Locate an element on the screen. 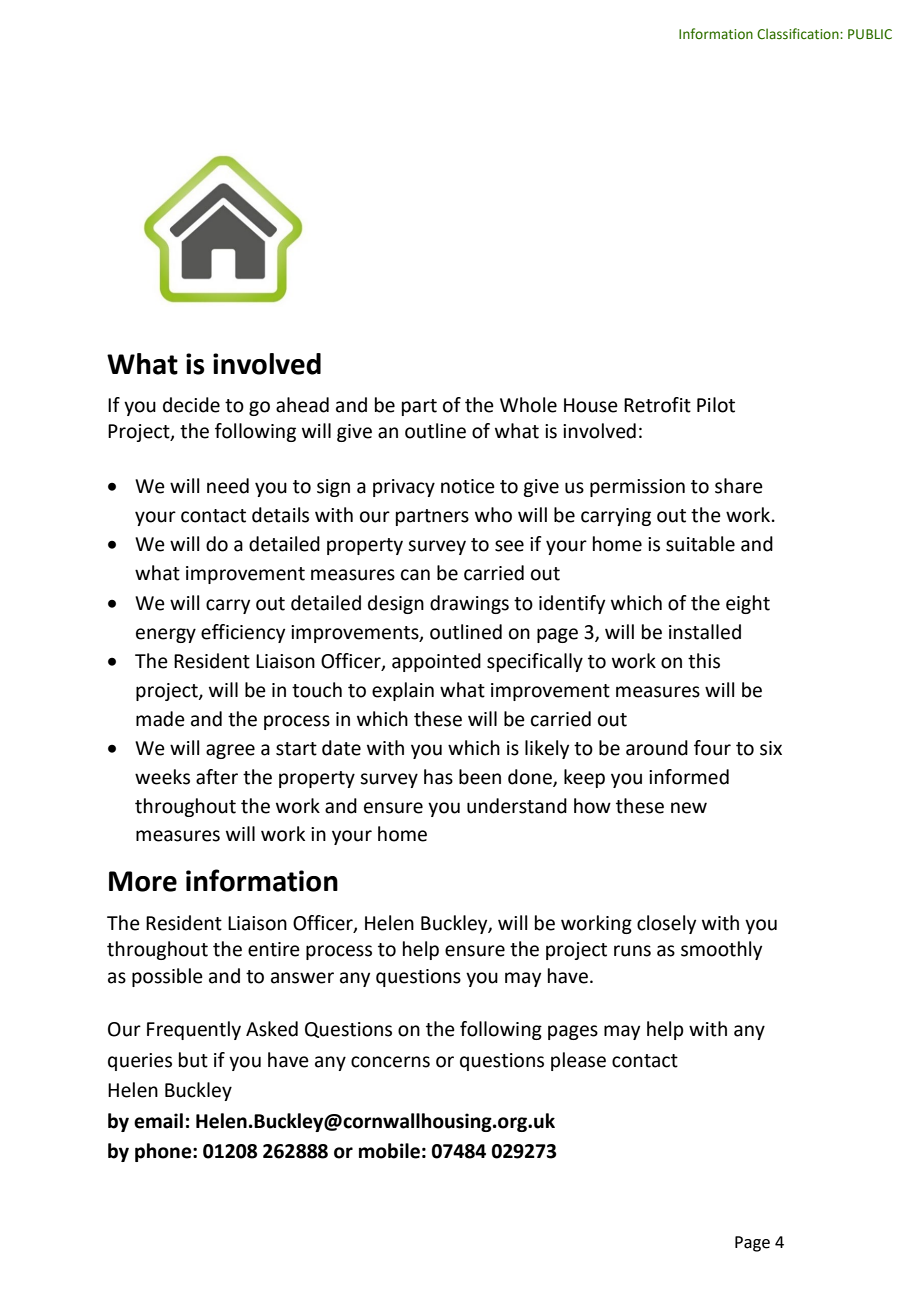  email is located at coordinates (158, 1121).
